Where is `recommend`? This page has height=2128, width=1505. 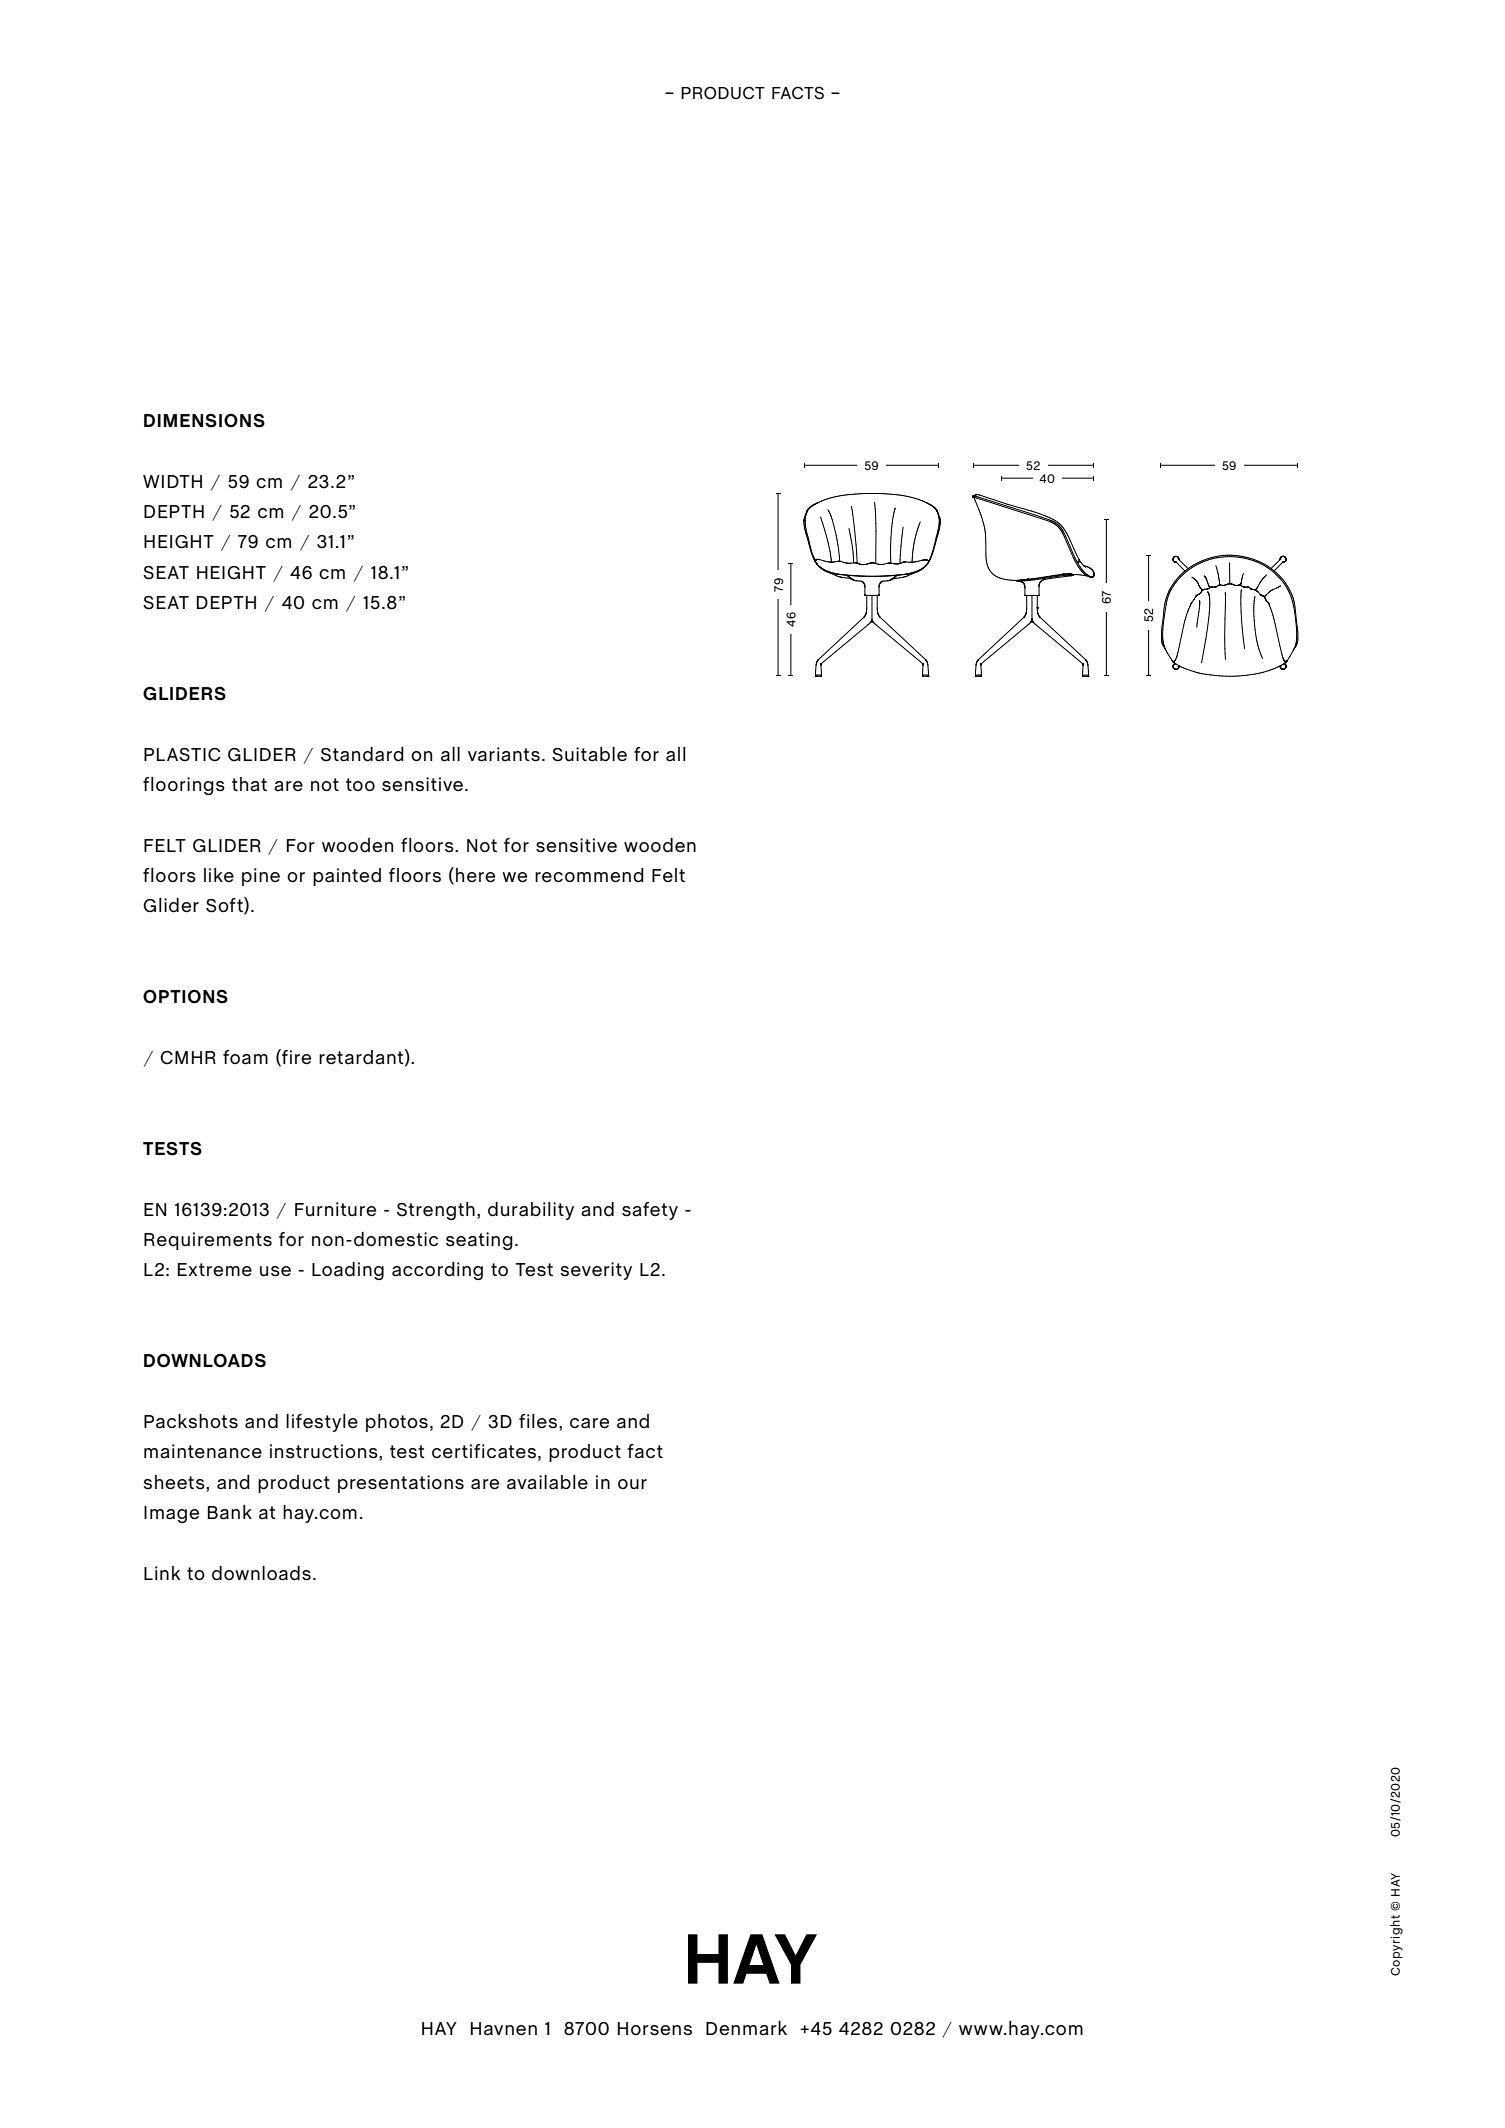
recommend is located at coordinates (589, 875).
